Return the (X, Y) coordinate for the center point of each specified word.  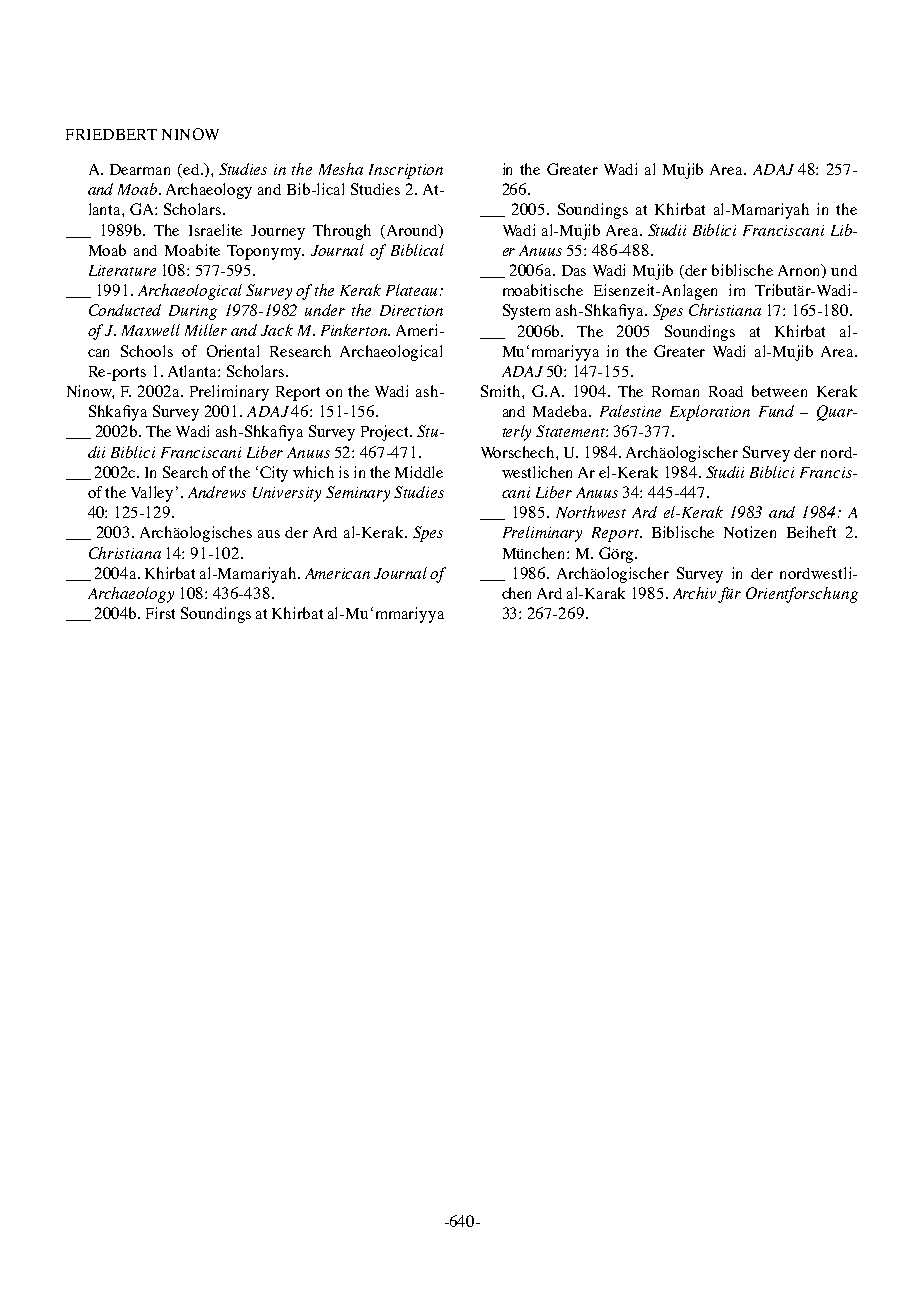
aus (269, 534)
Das (574, 270)
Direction (411, 310)
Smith (502, 391)
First (160, 613)
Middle (419, 472)
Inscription (406, 171)
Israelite (215, 230)
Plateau (413, 290)
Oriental (233, 351)
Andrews (217, 492)
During (193, 312)
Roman (675, 391)
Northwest (591, 512)
